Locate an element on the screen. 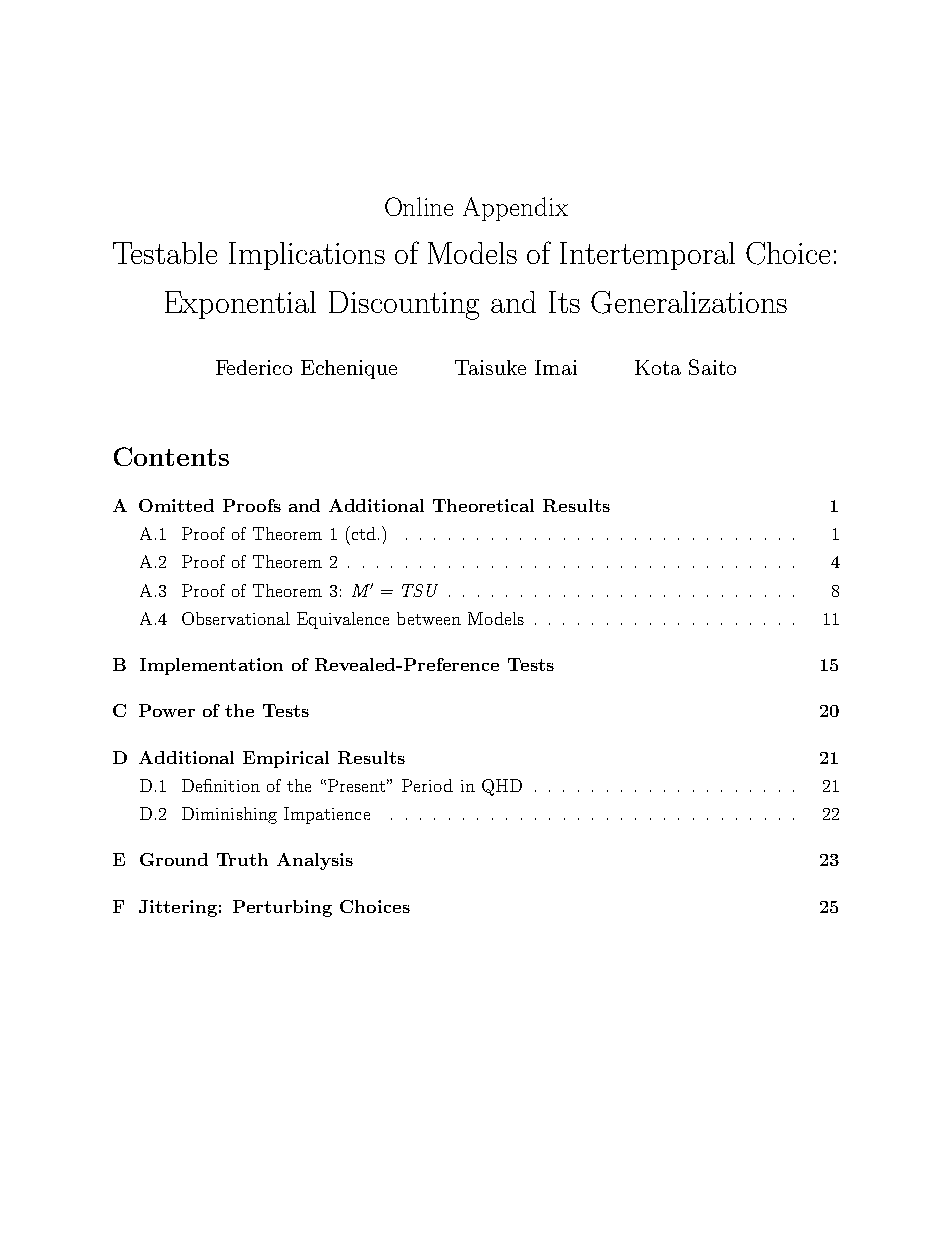  Generalizations is located at coordinates (689, 302).
